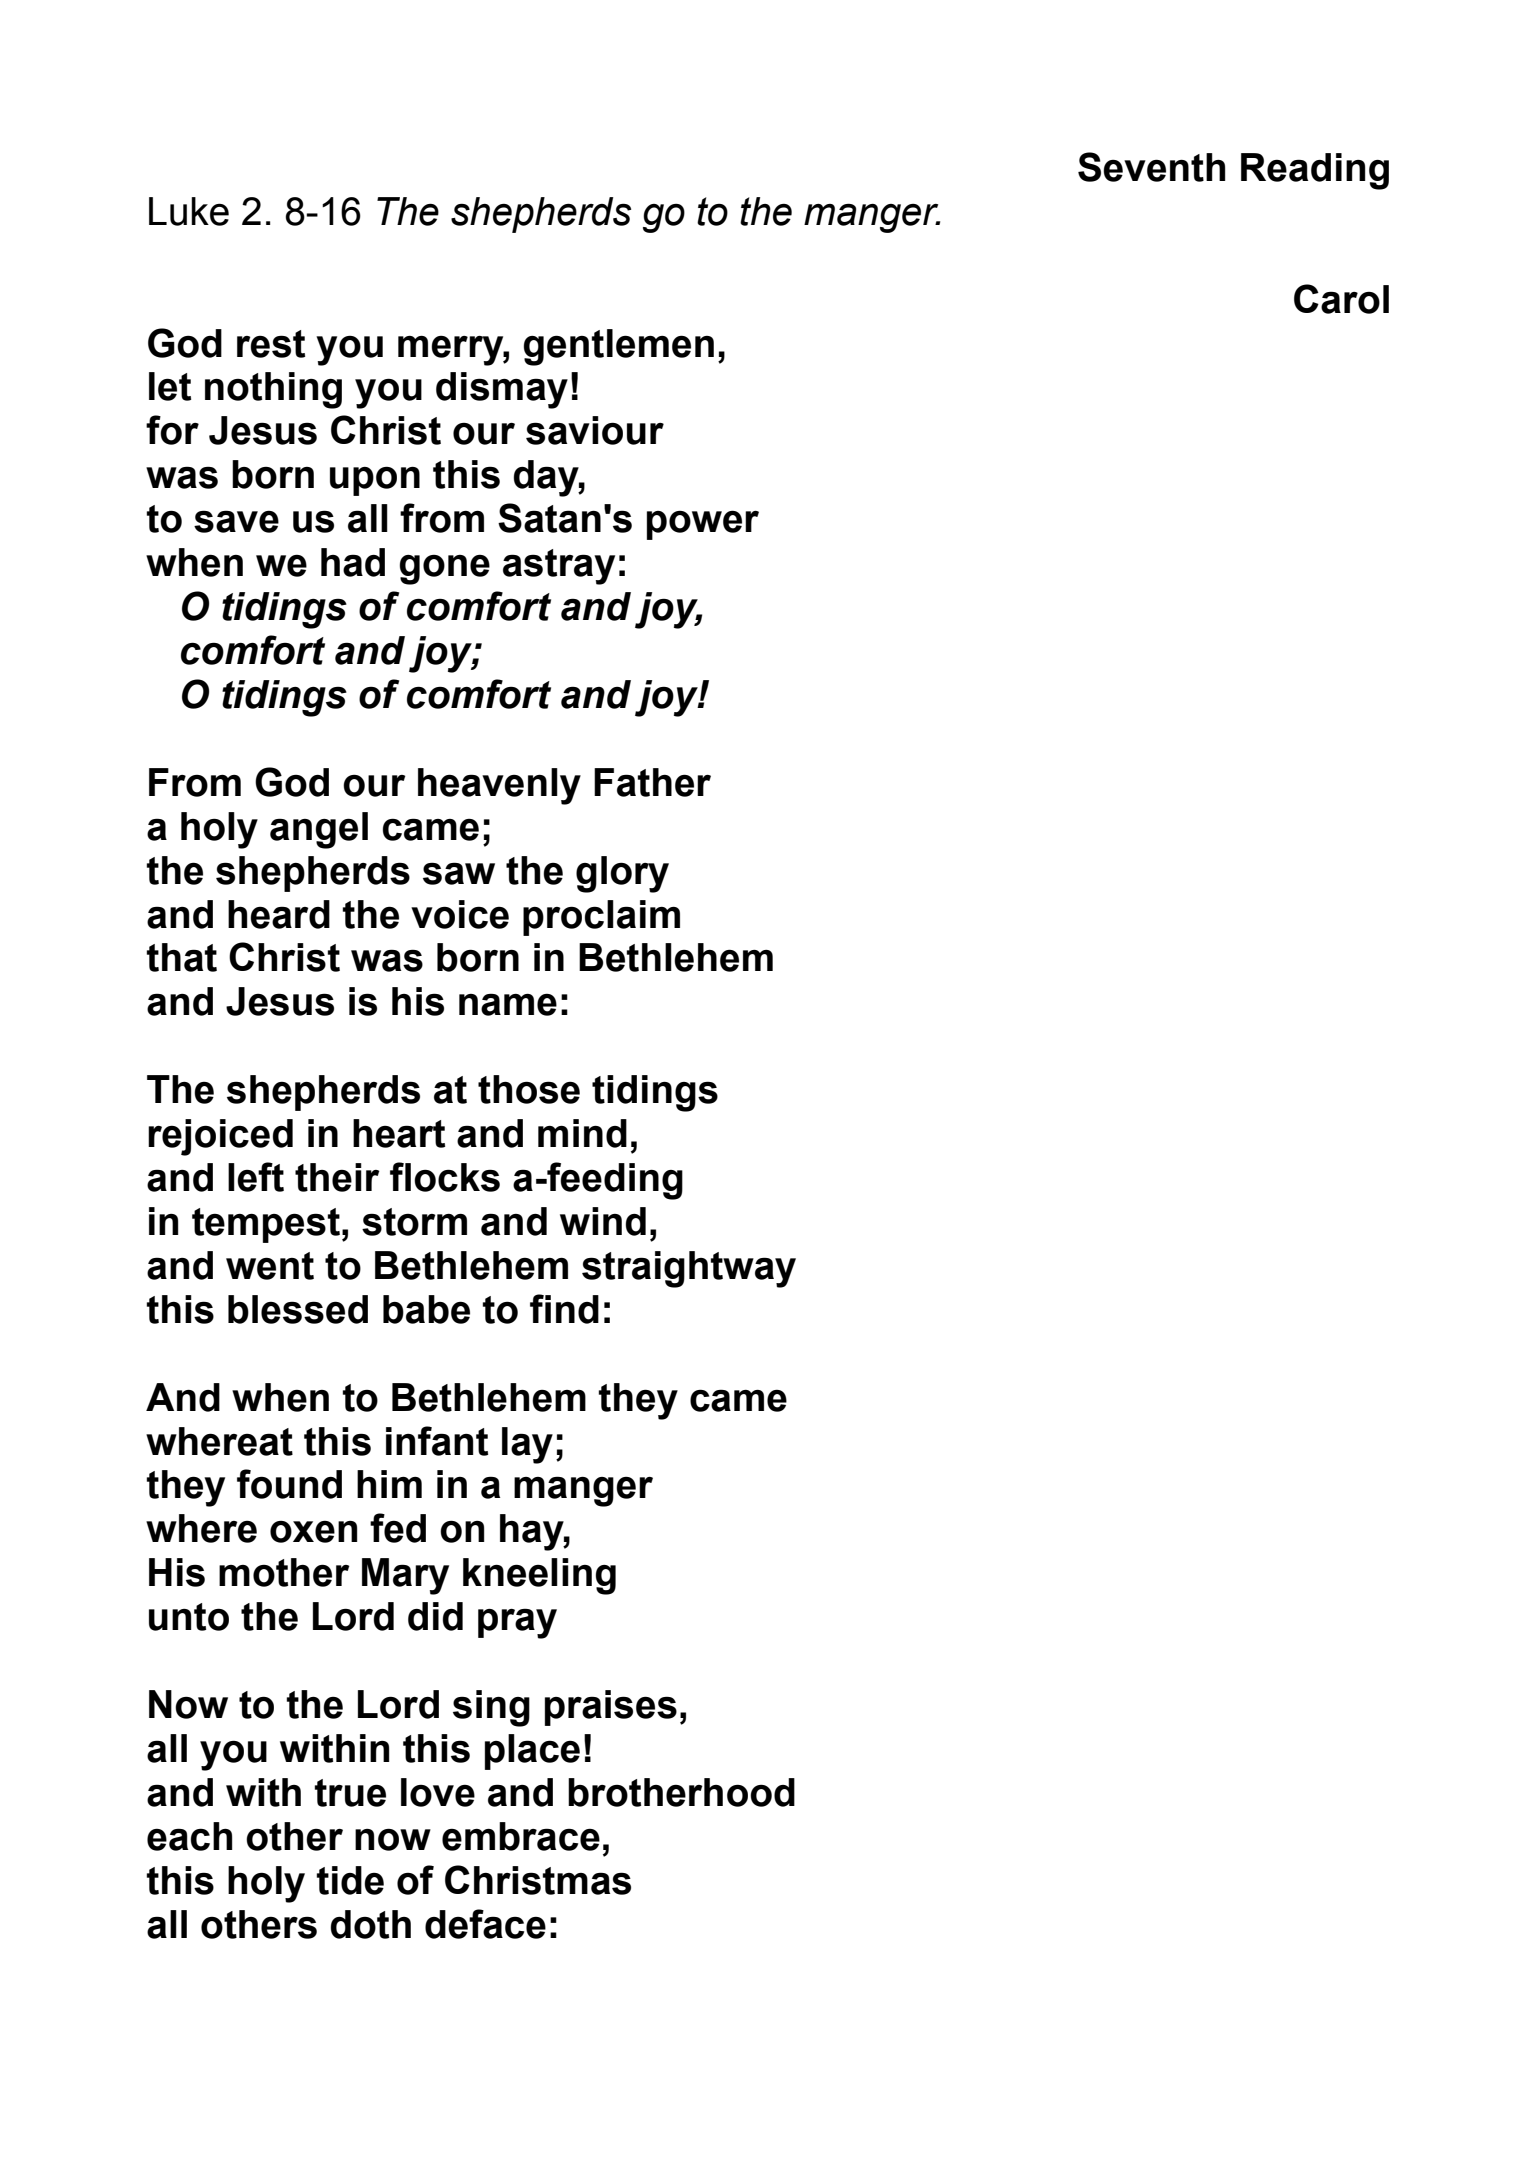  Describe the element at coordinates (622, 874) in the screenshot. I see `glory` at that location.
